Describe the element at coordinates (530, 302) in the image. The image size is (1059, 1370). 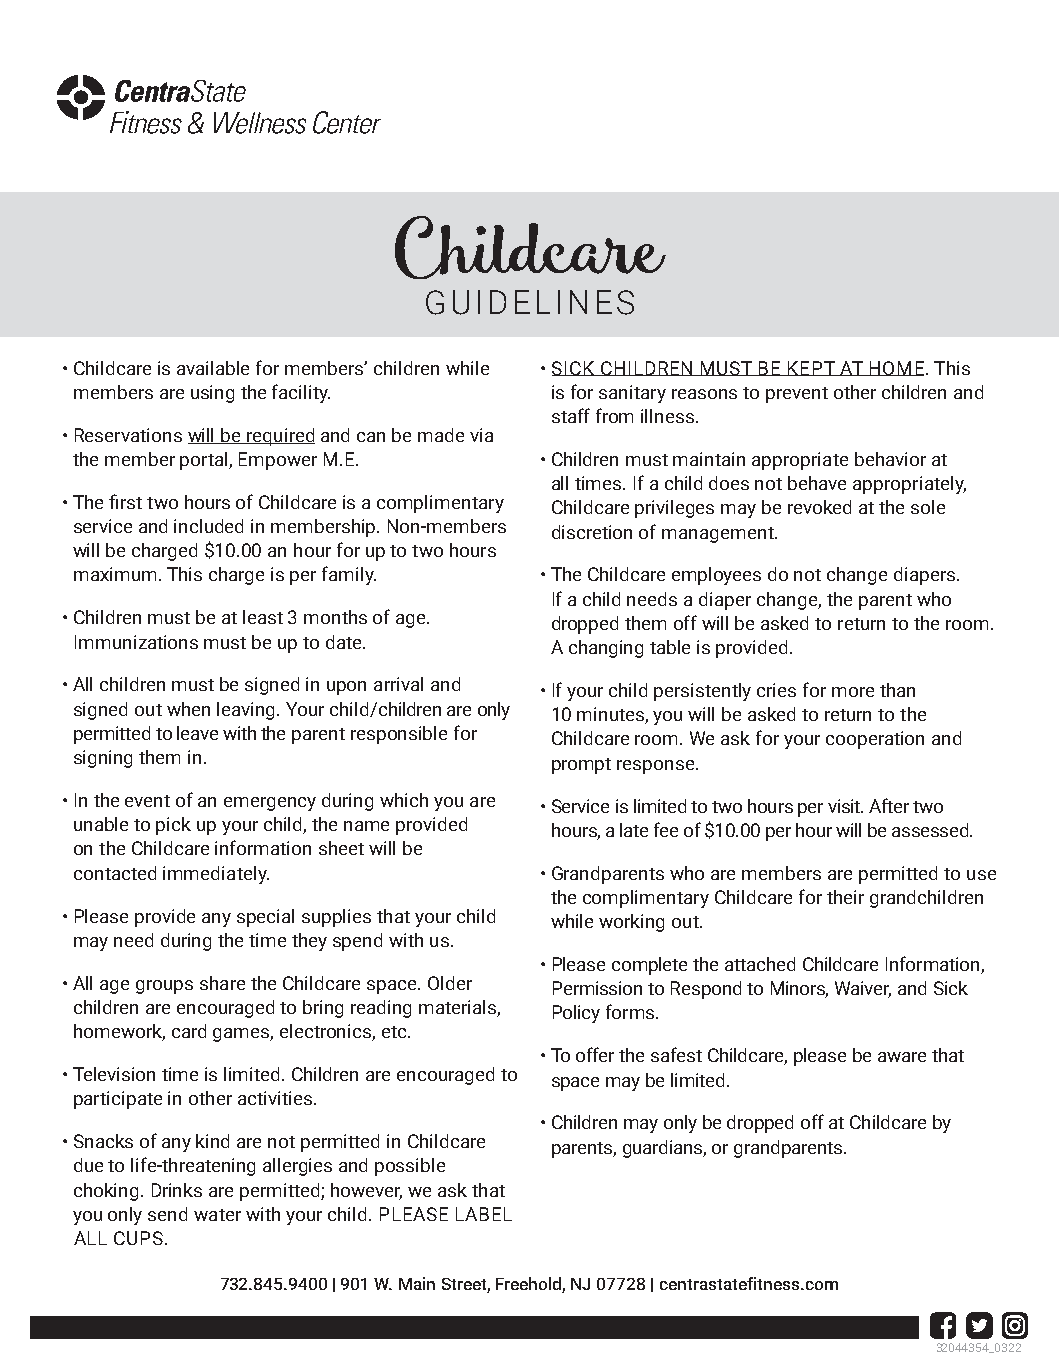
I see `GUIDELINES` at that location.
